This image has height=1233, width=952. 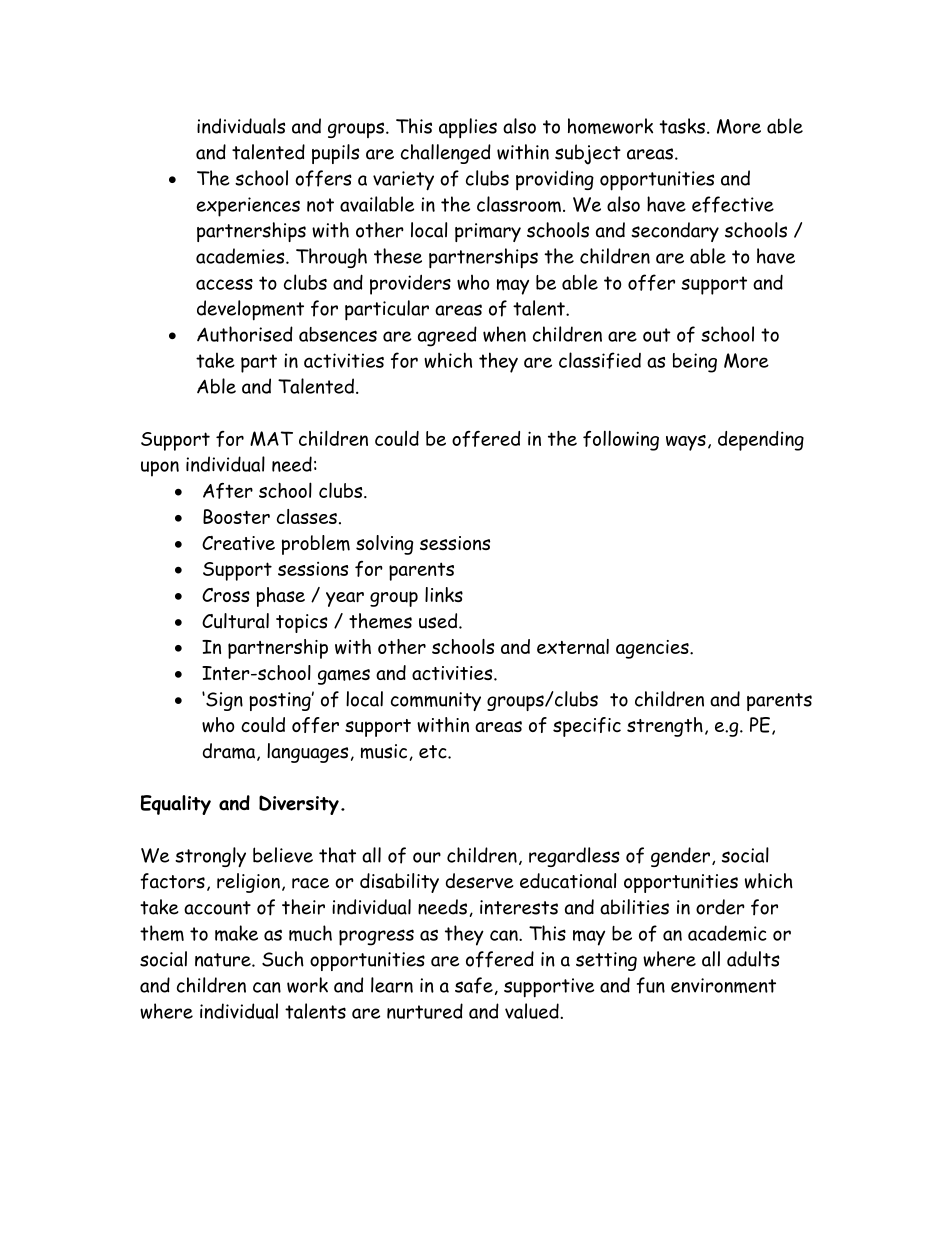 I want to click on experiences, so click(x=248, y=207).
